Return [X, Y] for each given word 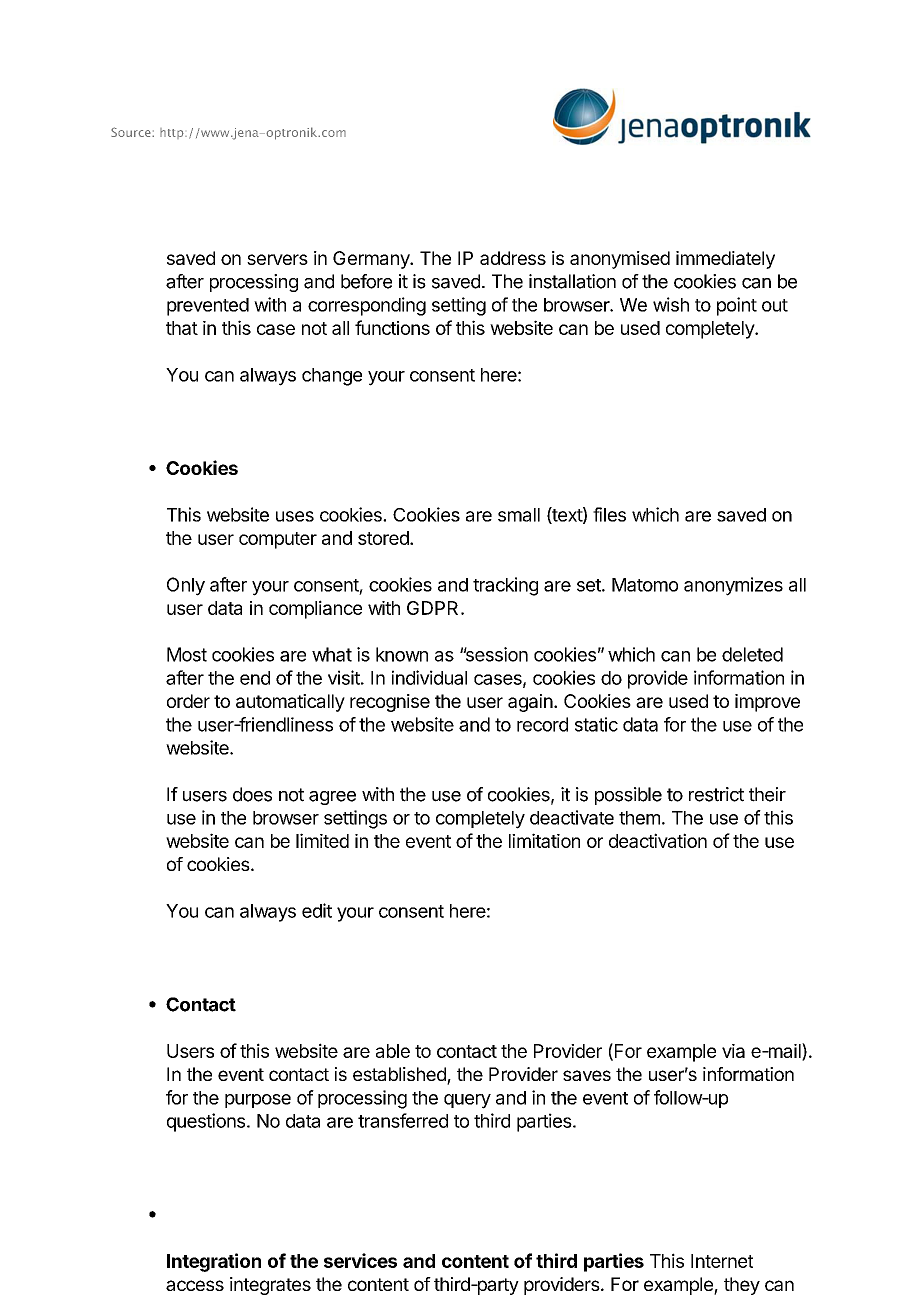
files [609, 514]
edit [317, 910]
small [519, 515]
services [360, 1260]
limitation [544, 840]
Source [132, 132]
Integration [214, 1262]
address [513, 258]
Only [186, 586]
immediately [725, 260]
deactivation [658, 840]
